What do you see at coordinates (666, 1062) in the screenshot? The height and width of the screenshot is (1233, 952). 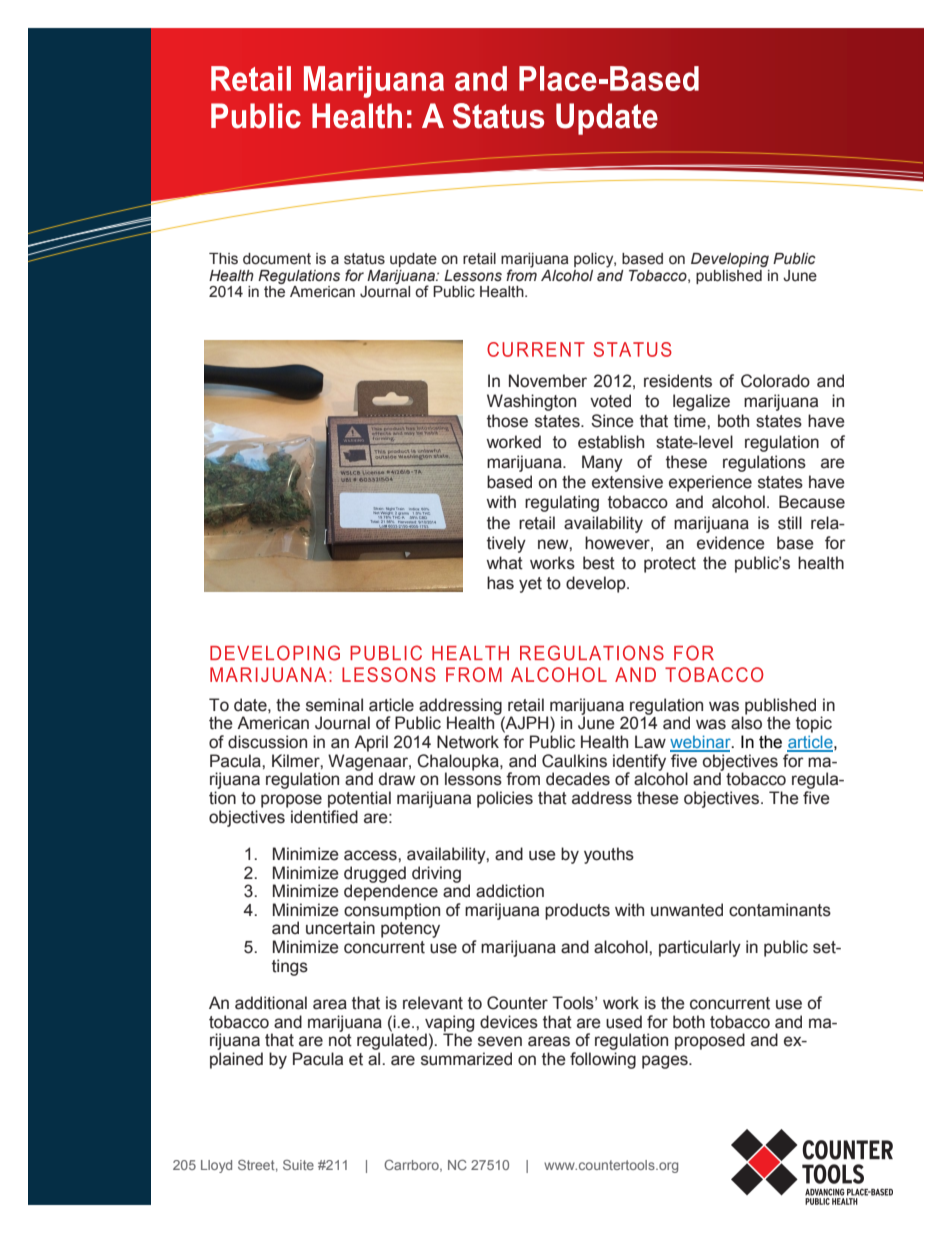 I see `pages` at bounding box center [666, 1062].
